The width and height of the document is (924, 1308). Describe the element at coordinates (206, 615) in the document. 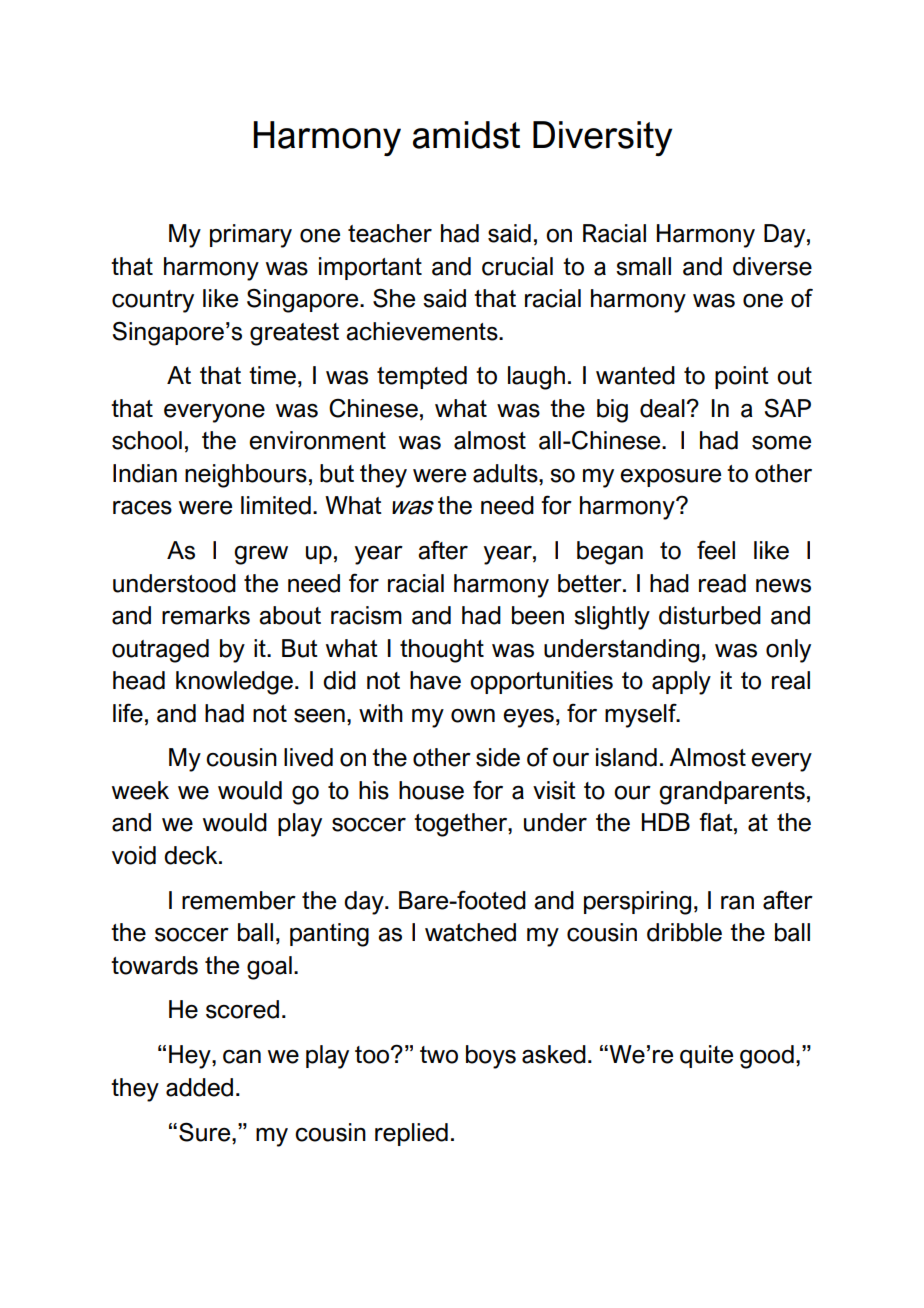

I see `remarks` at that location.
